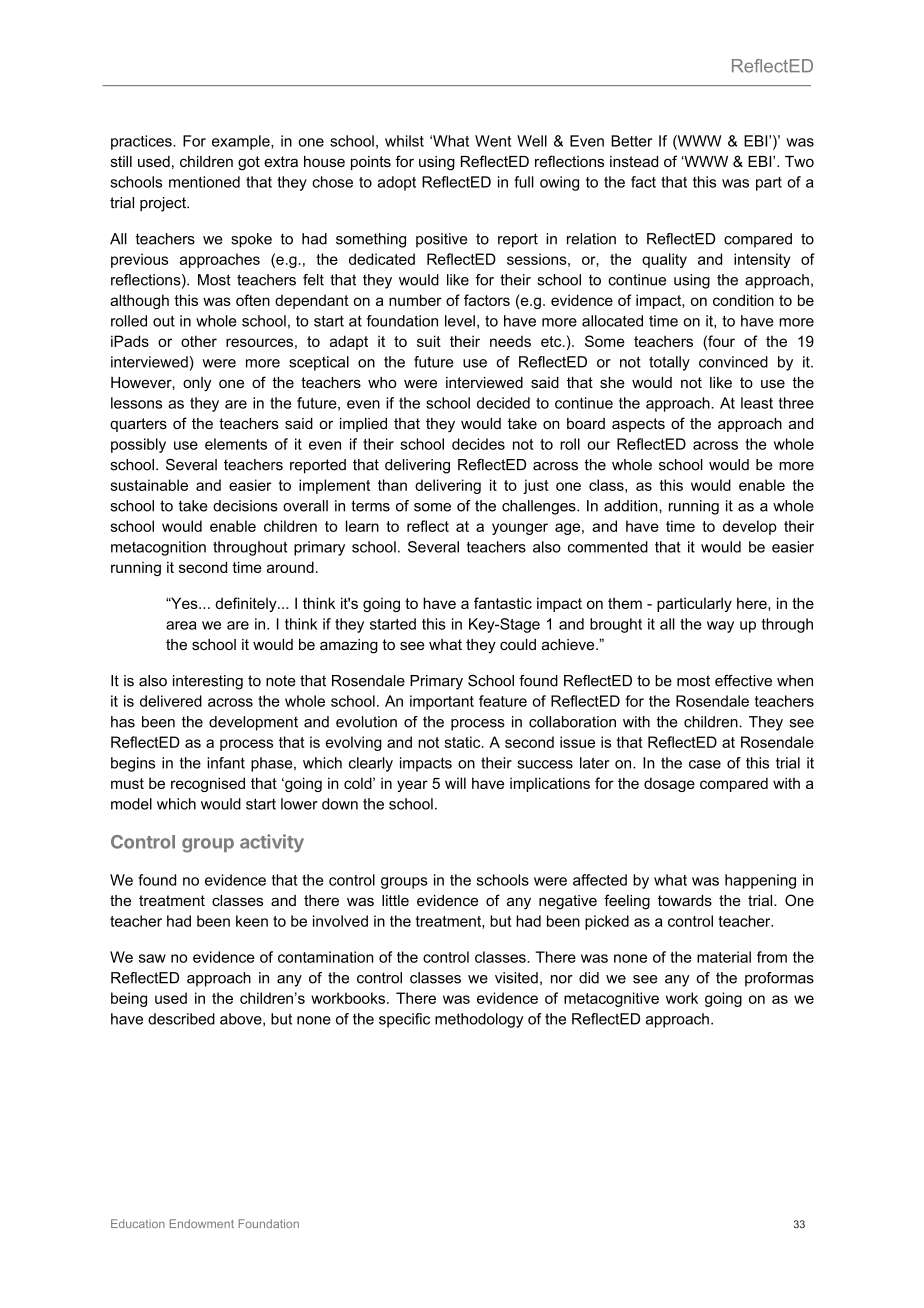  What do you see at coordinates (204, 182) in the screenshot?
I see `mentioned` at bounding box center [204, 182].
